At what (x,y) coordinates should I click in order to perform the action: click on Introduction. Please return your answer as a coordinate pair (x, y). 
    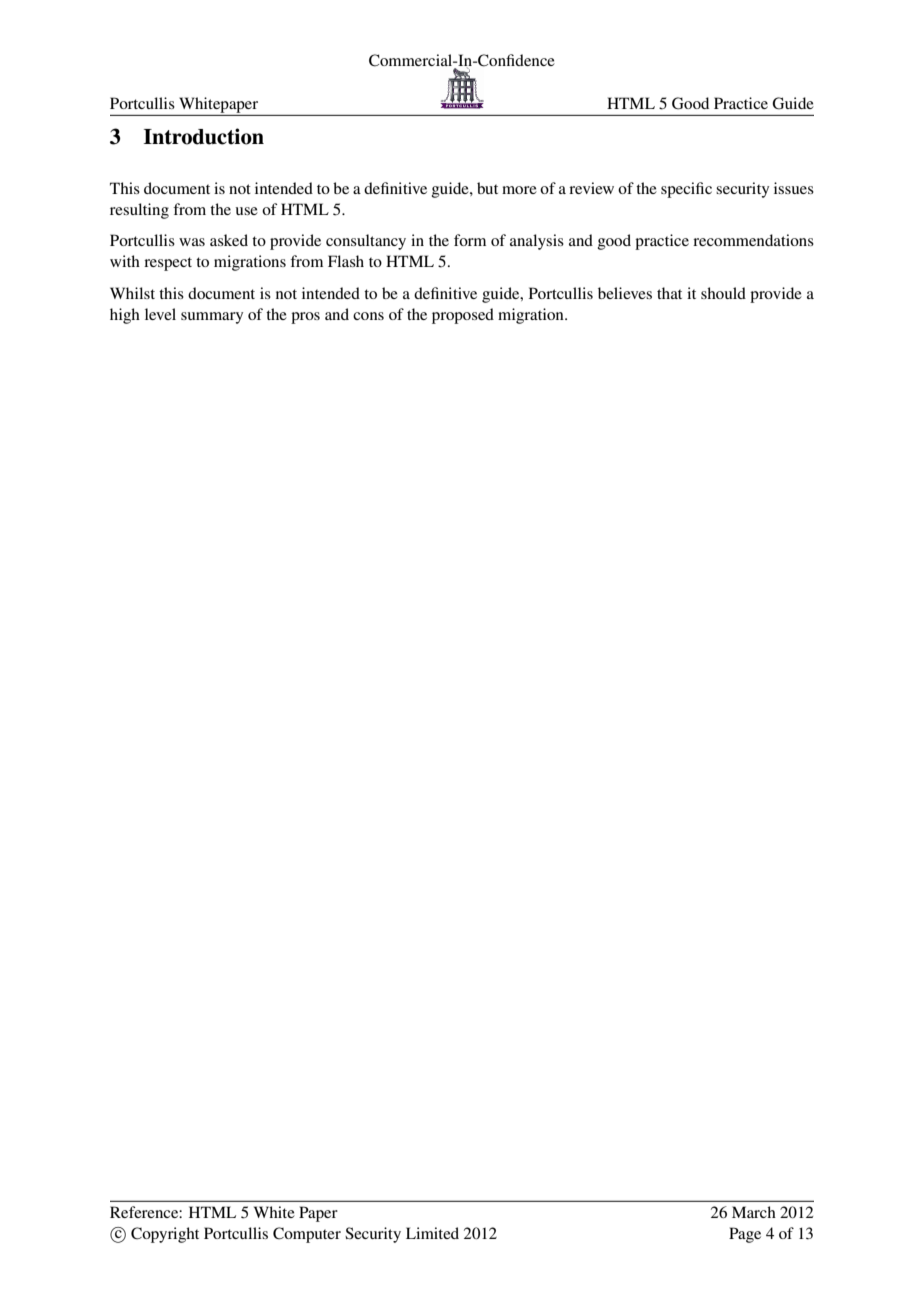
    Looking at the image, I should click on (204, 136).
